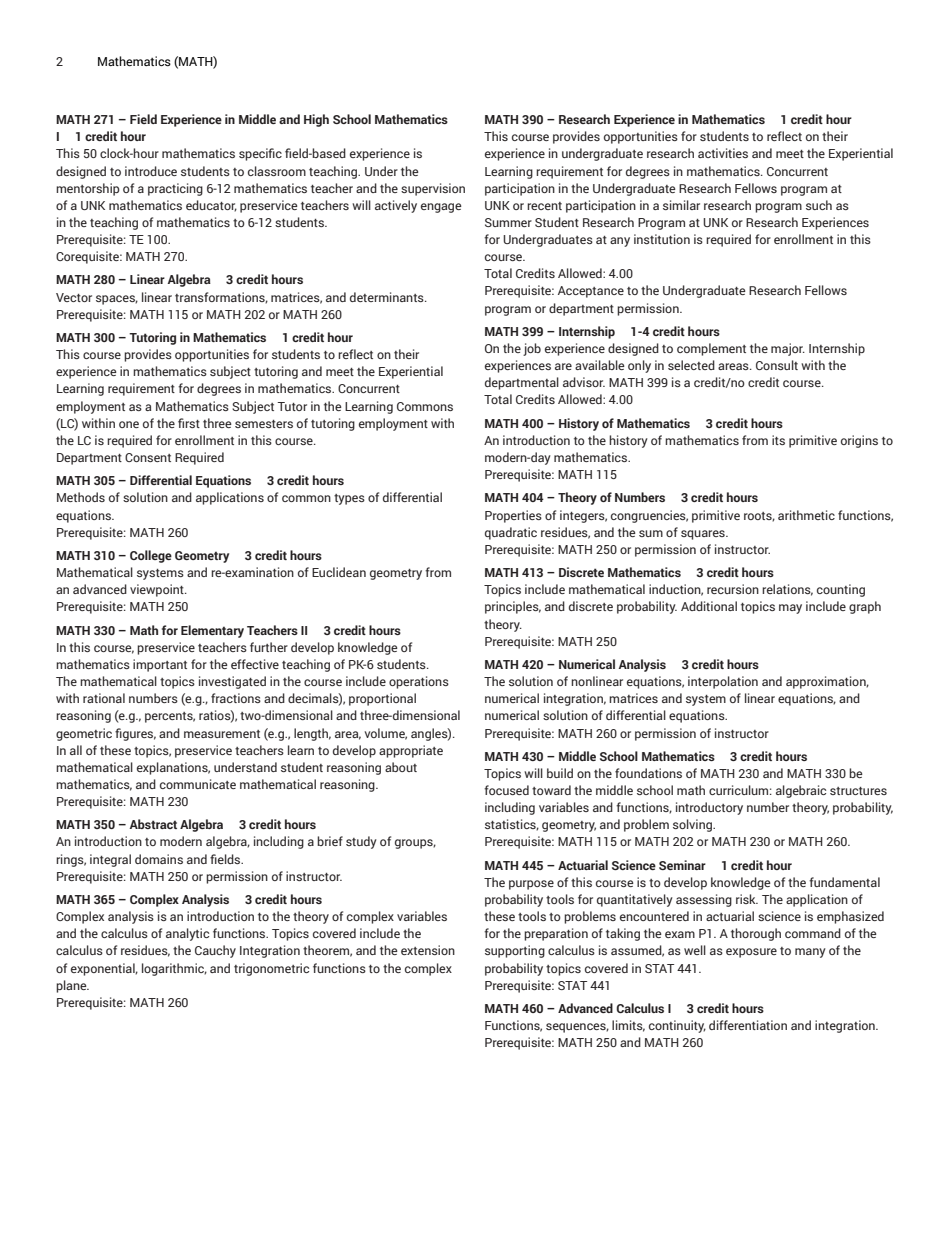 This screenshot has height=1233, width=952. What do you see at coordinates (511, 533) in the screenshot?
I see `quadratic` at bounding box center [511, 533].
